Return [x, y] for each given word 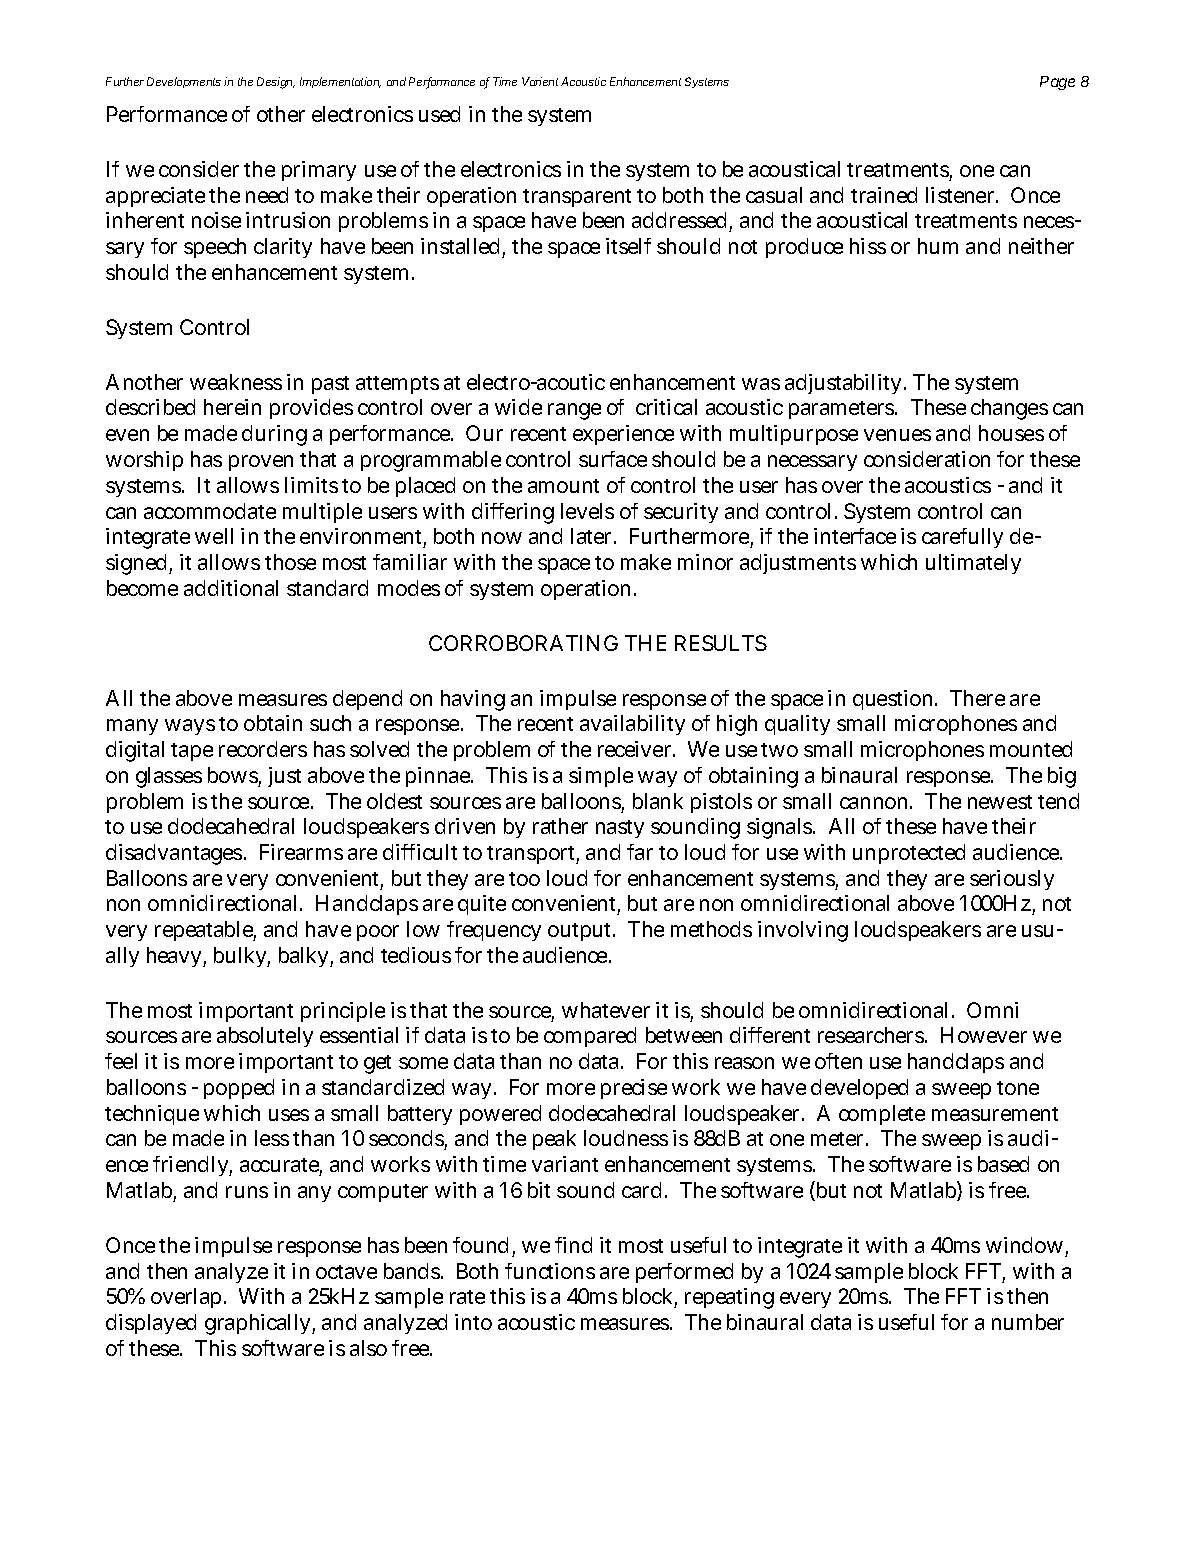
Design [276, 83]
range [574, 411]
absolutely [265, 1037]
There [977, 698]
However [984, 1035]
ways [190, 727]
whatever [606, 1010]
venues [897, 435]
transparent [577, 198]
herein [232, 407]
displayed [151, 1324]
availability [632, 725]
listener [962, 195]
